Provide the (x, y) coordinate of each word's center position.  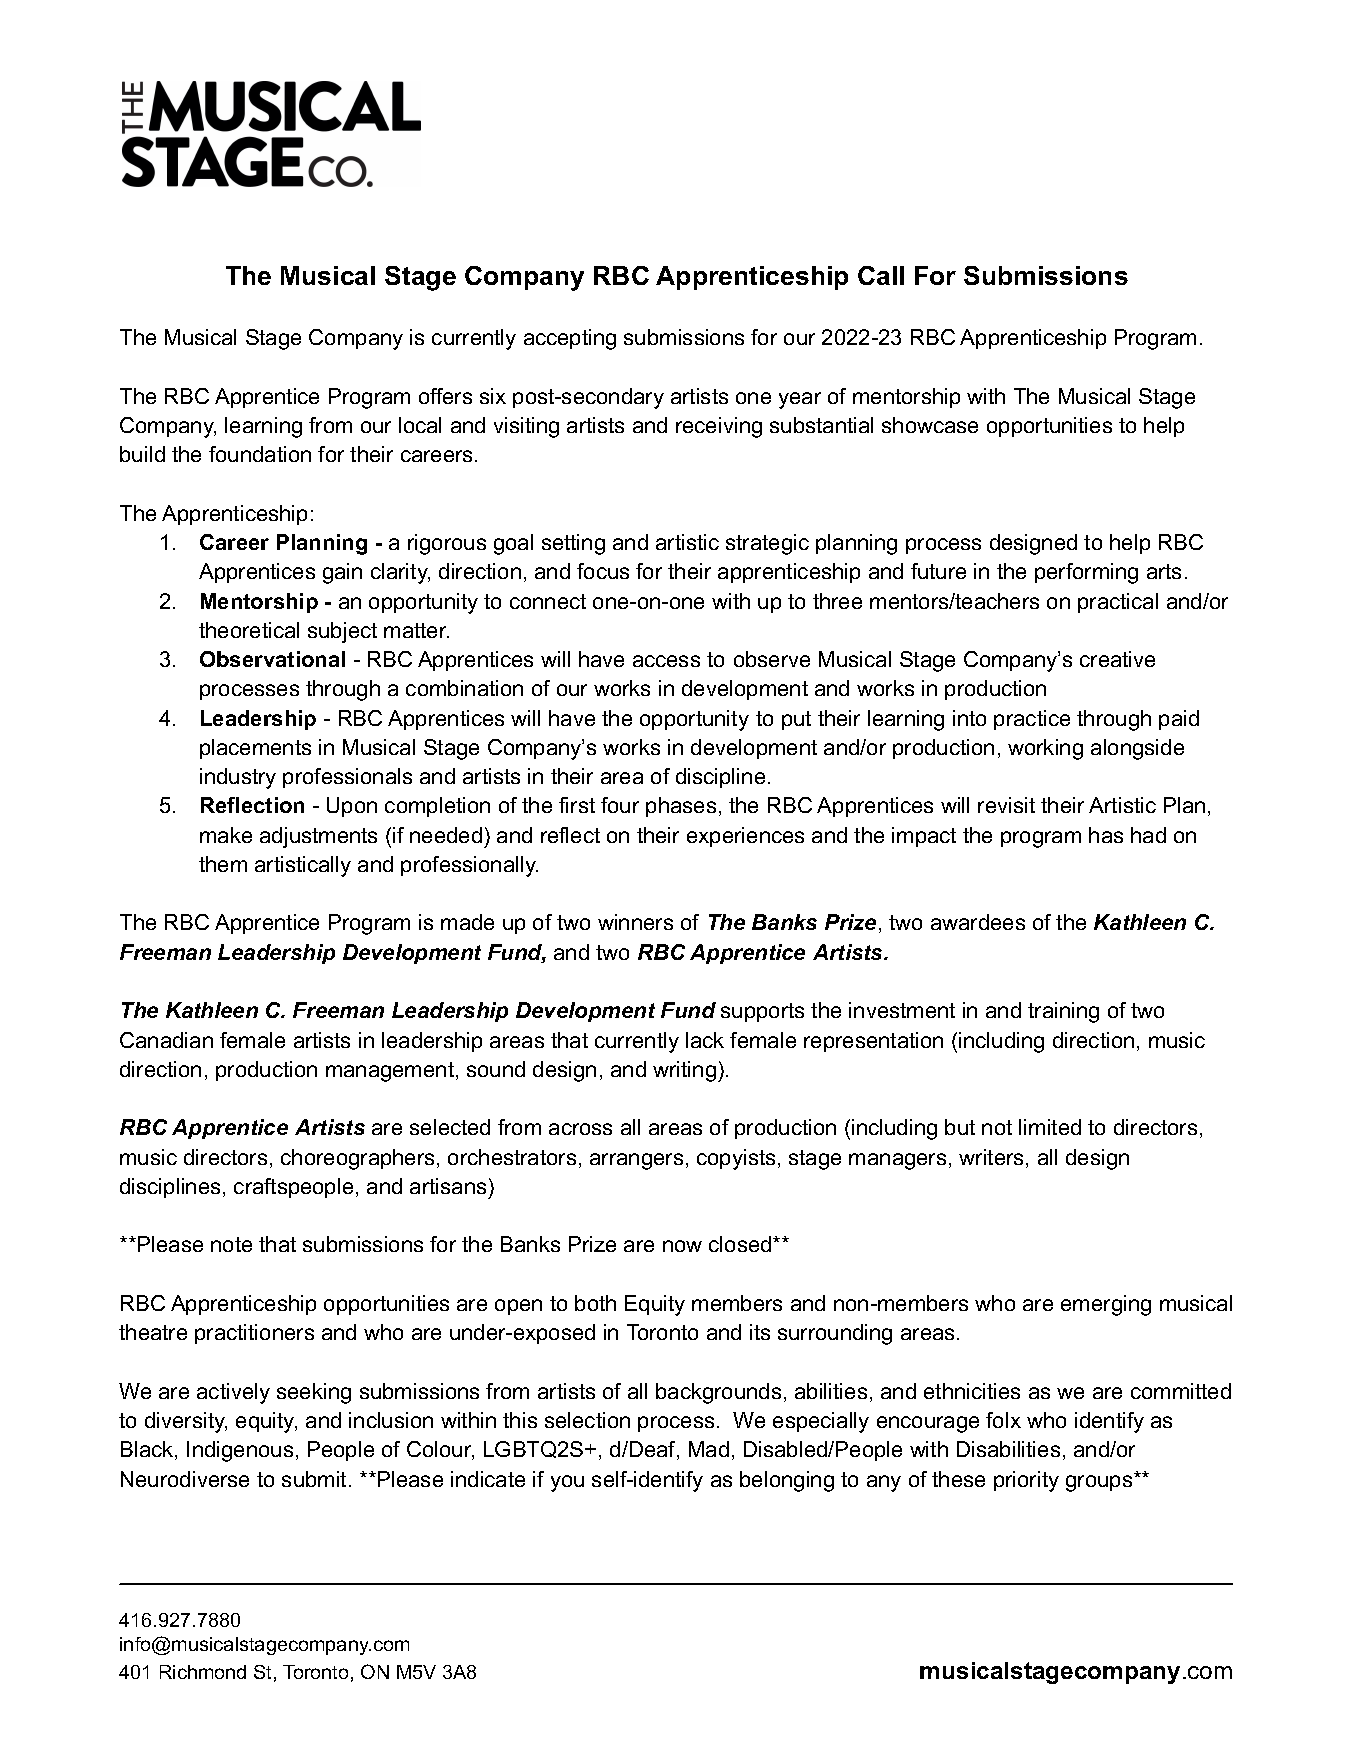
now (682, 1246)
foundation (260, 454)
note (231, 1244)
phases (681, 807)
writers (991, 1157)
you (567, 1483)
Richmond (203, 1672)
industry (238, 778)
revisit (1006, 805)
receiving (719, 427)
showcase (930, 425)
